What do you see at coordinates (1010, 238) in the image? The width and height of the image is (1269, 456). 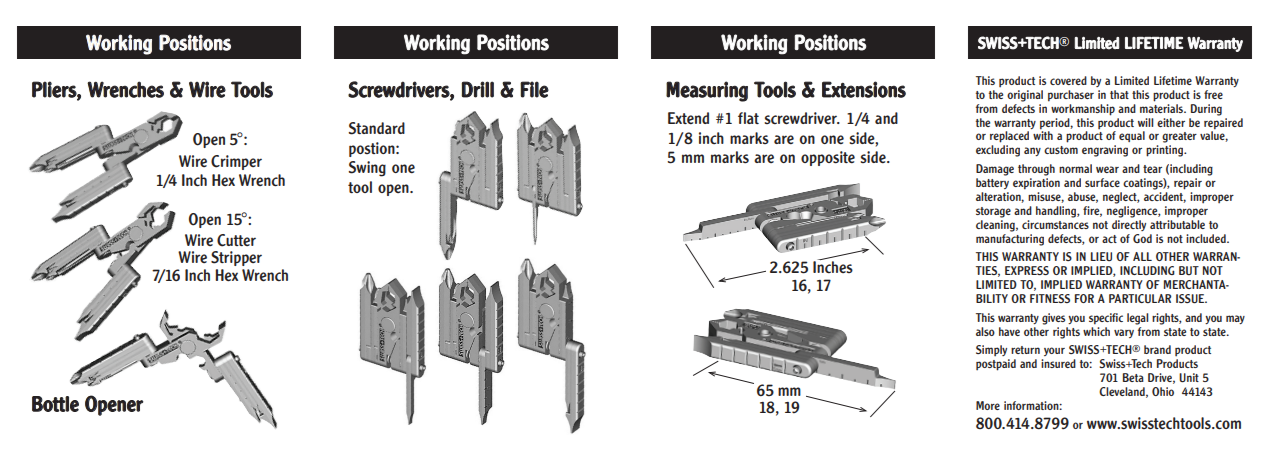 I see `manufacturing` at bounding box center [1010, 238].
